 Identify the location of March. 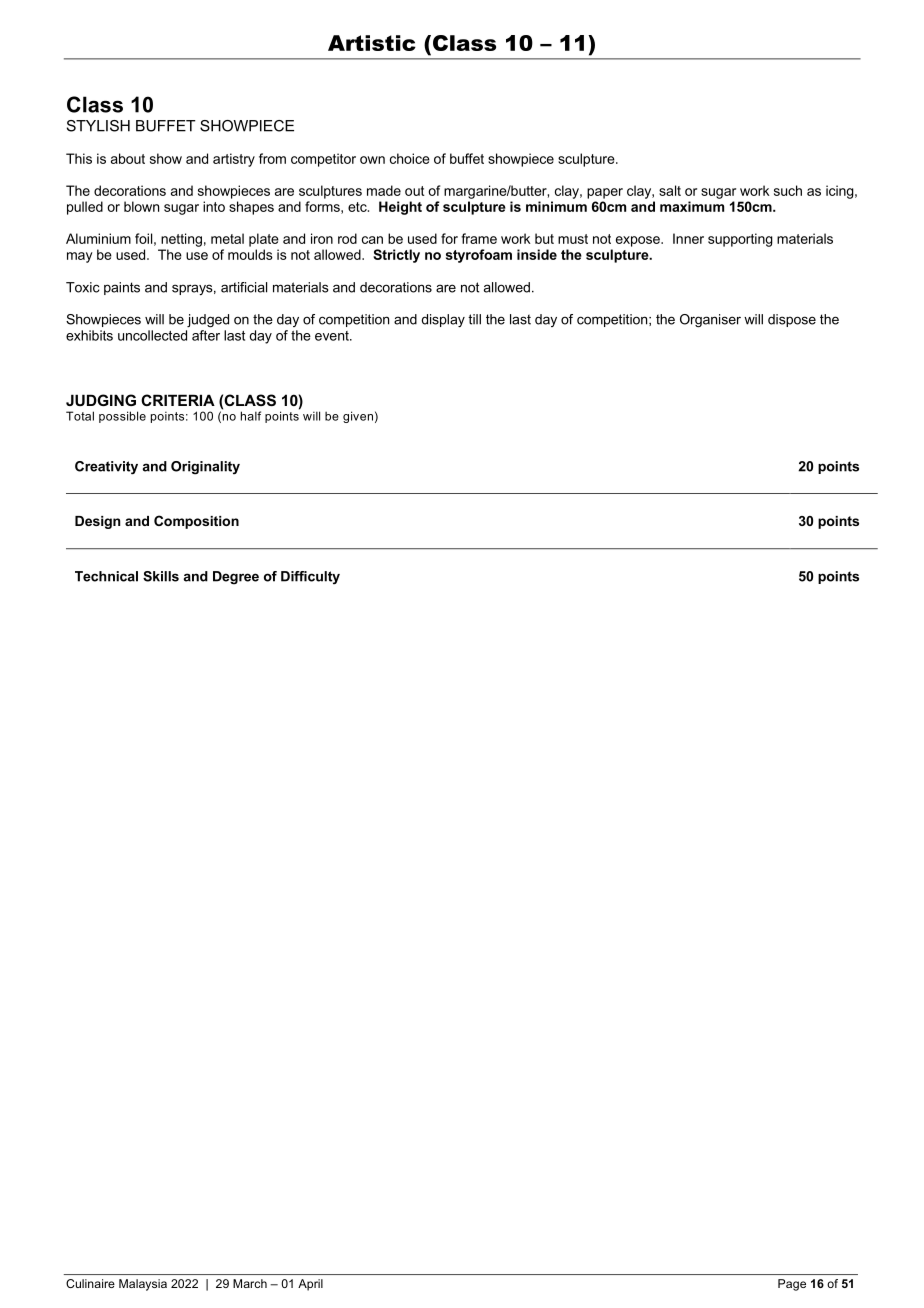
(250, 1283).
